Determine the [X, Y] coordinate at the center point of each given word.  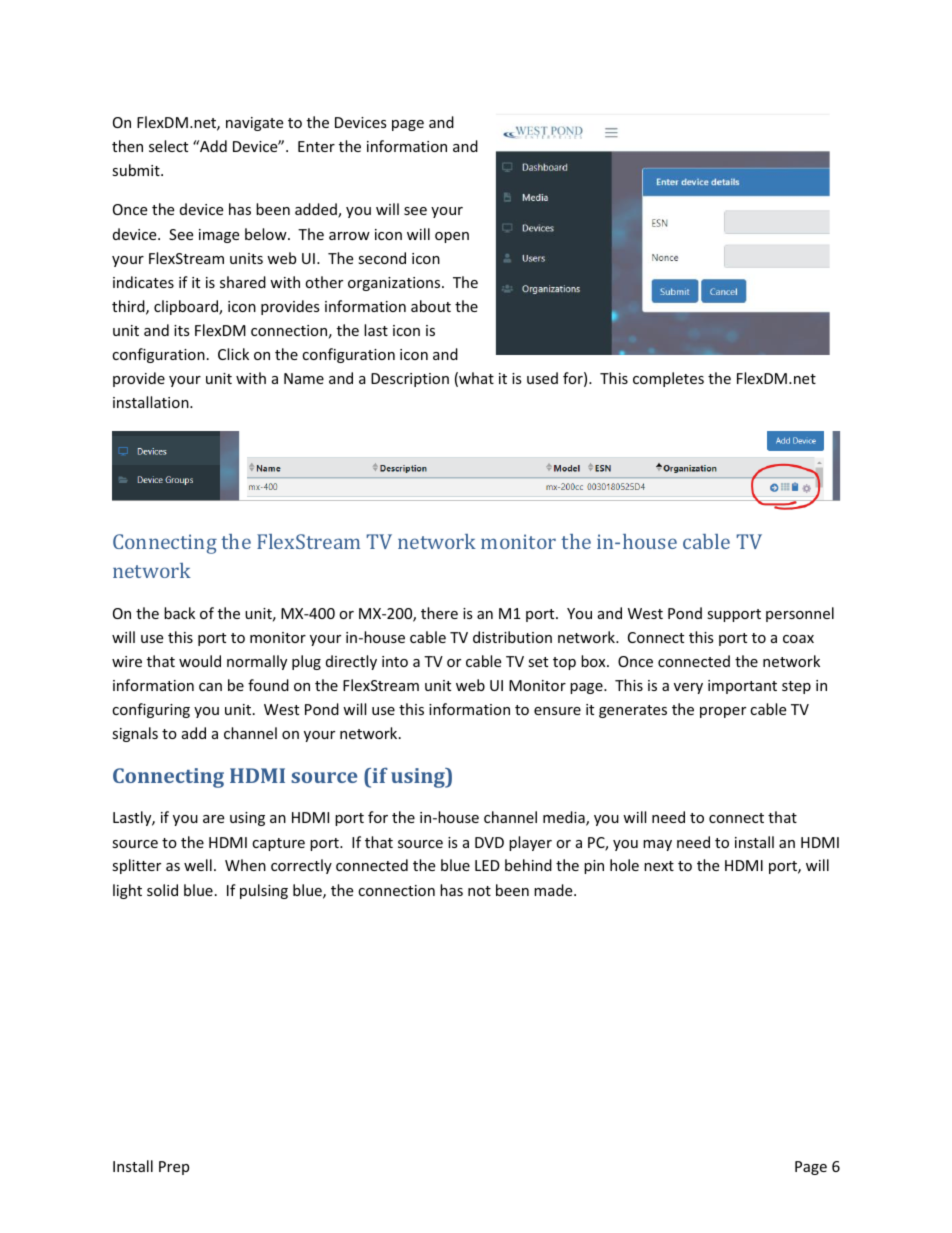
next [659, 866]
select [168, 146]
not [479, 891]
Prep [174, 1168]
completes [668, 379]
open [452, 237]
